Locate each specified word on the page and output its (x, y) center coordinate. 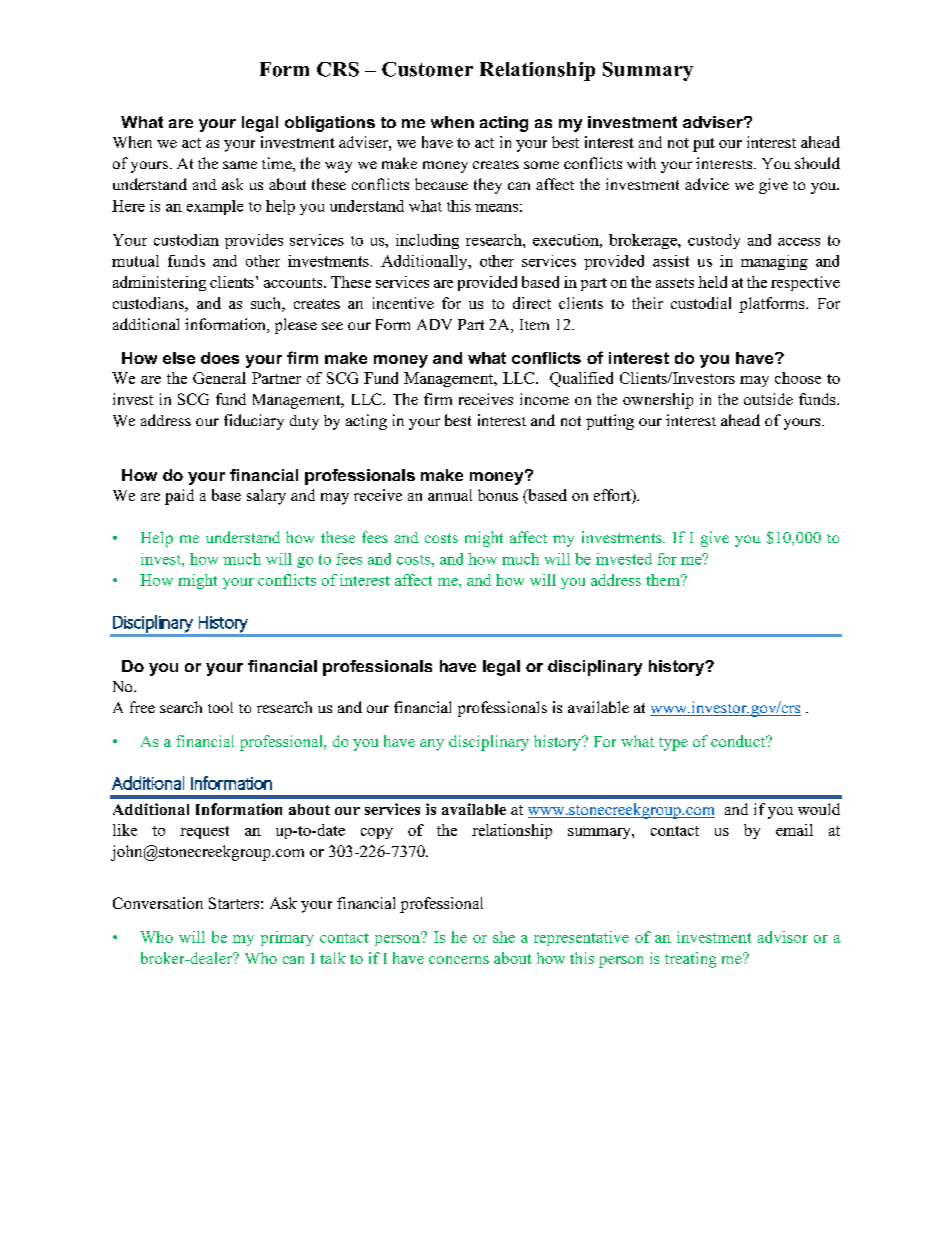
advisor (783, 937)
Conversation (158, 903)
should (817, 163)
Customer (427, 69)
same (240, 165)
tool (220, 707)
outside (768, 399)
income (544, 399)
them (664, 580)
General (219, 378)
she (504, 937)
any (432, 745)
